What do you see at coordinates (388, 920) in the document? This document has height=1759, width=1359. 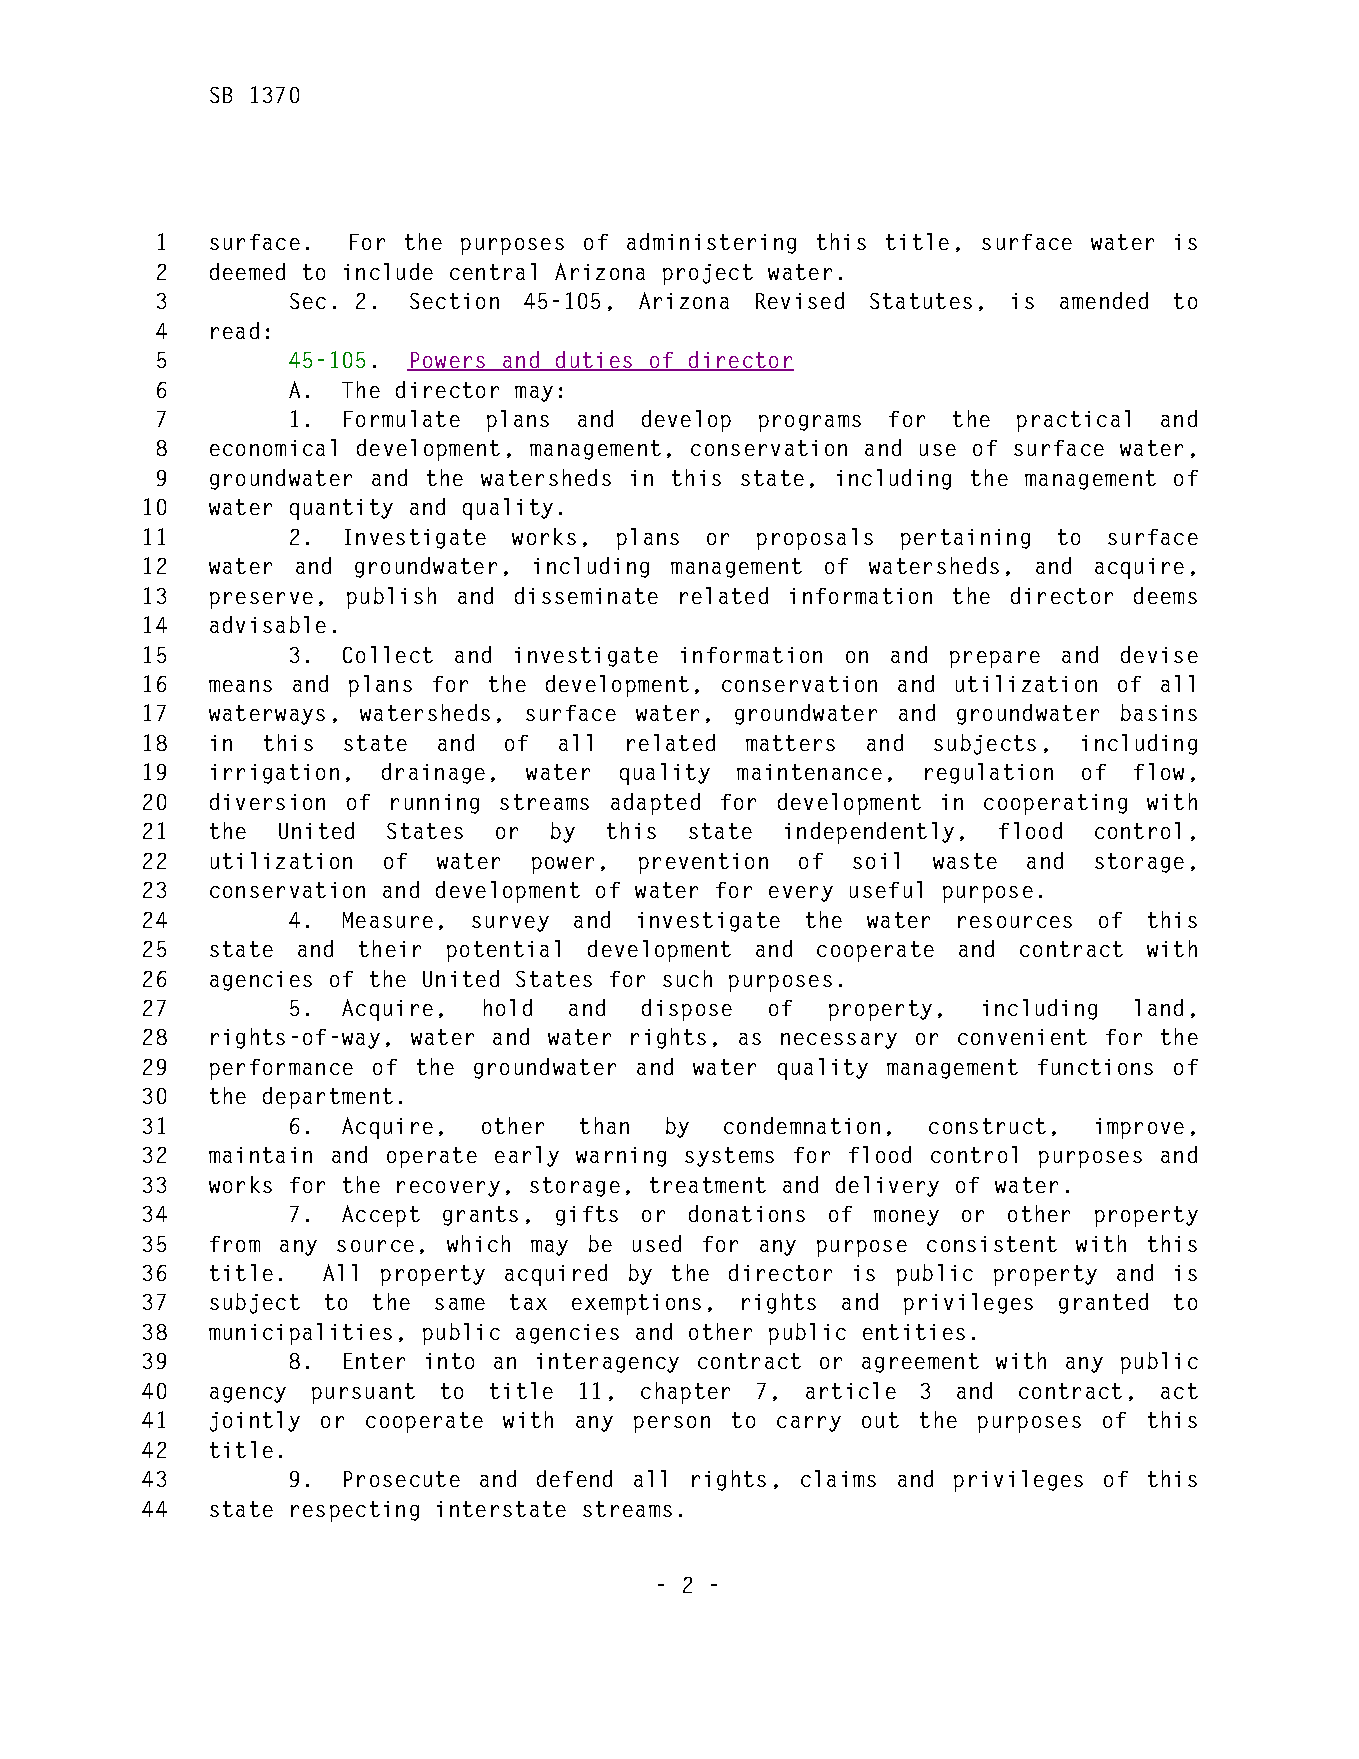 I see `Measure` at bounding box center [388, 920].
